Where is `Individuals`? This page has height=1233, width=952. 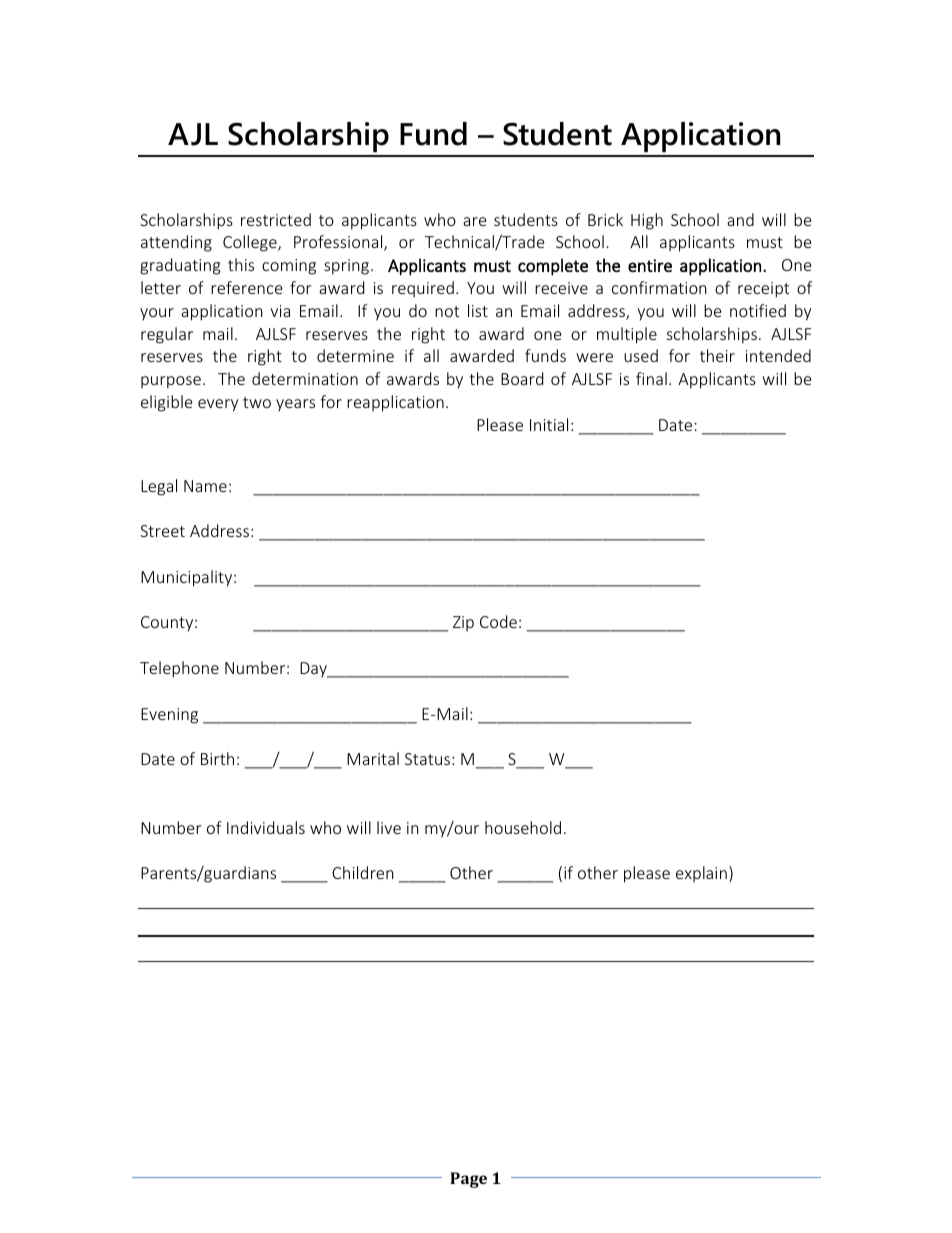
Individuals is located at coordinates (266, 827).
